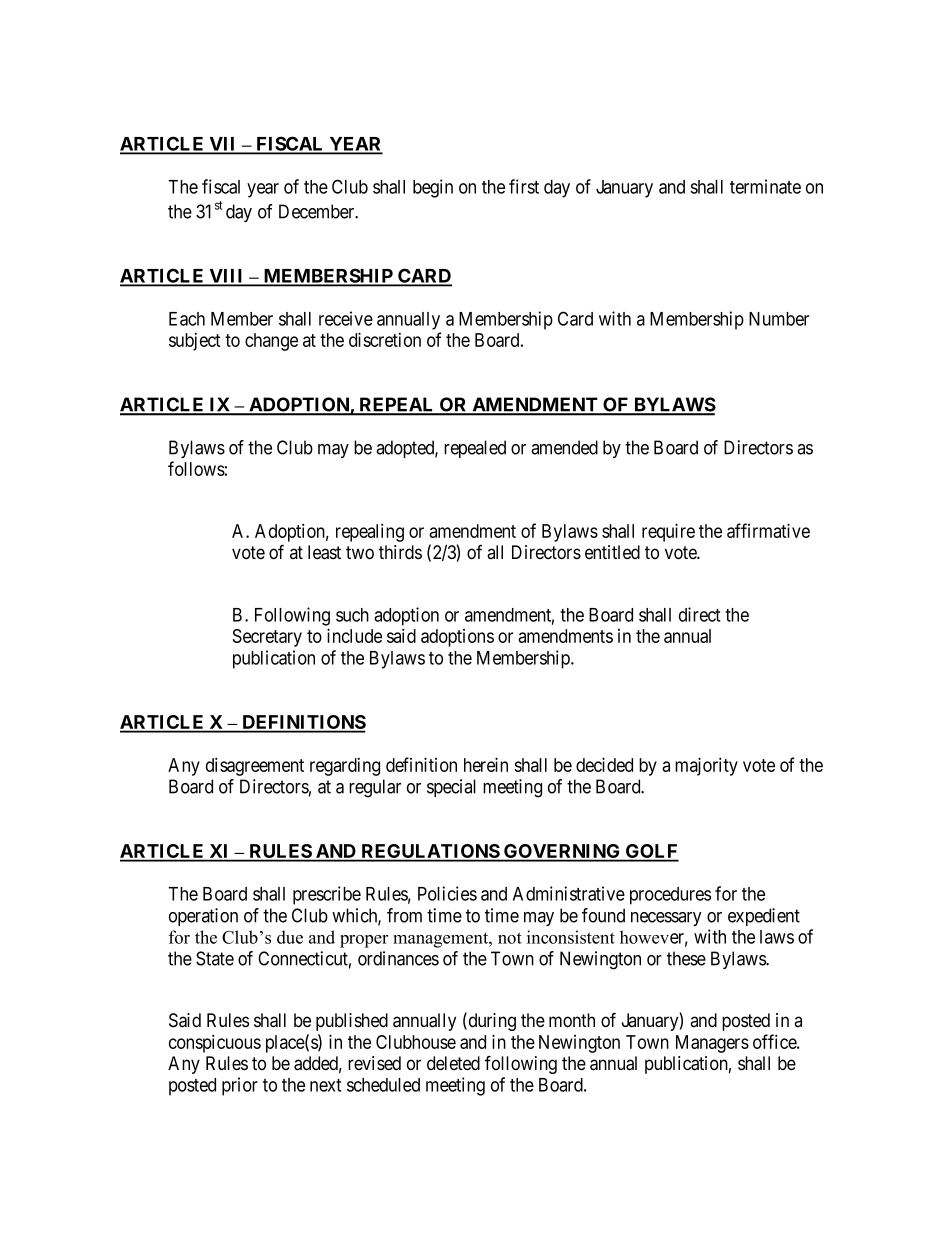 The height and width of the document is (1233, 952). Describe the element at coordinates (668, 532) in the document. I see `require` at that location.
